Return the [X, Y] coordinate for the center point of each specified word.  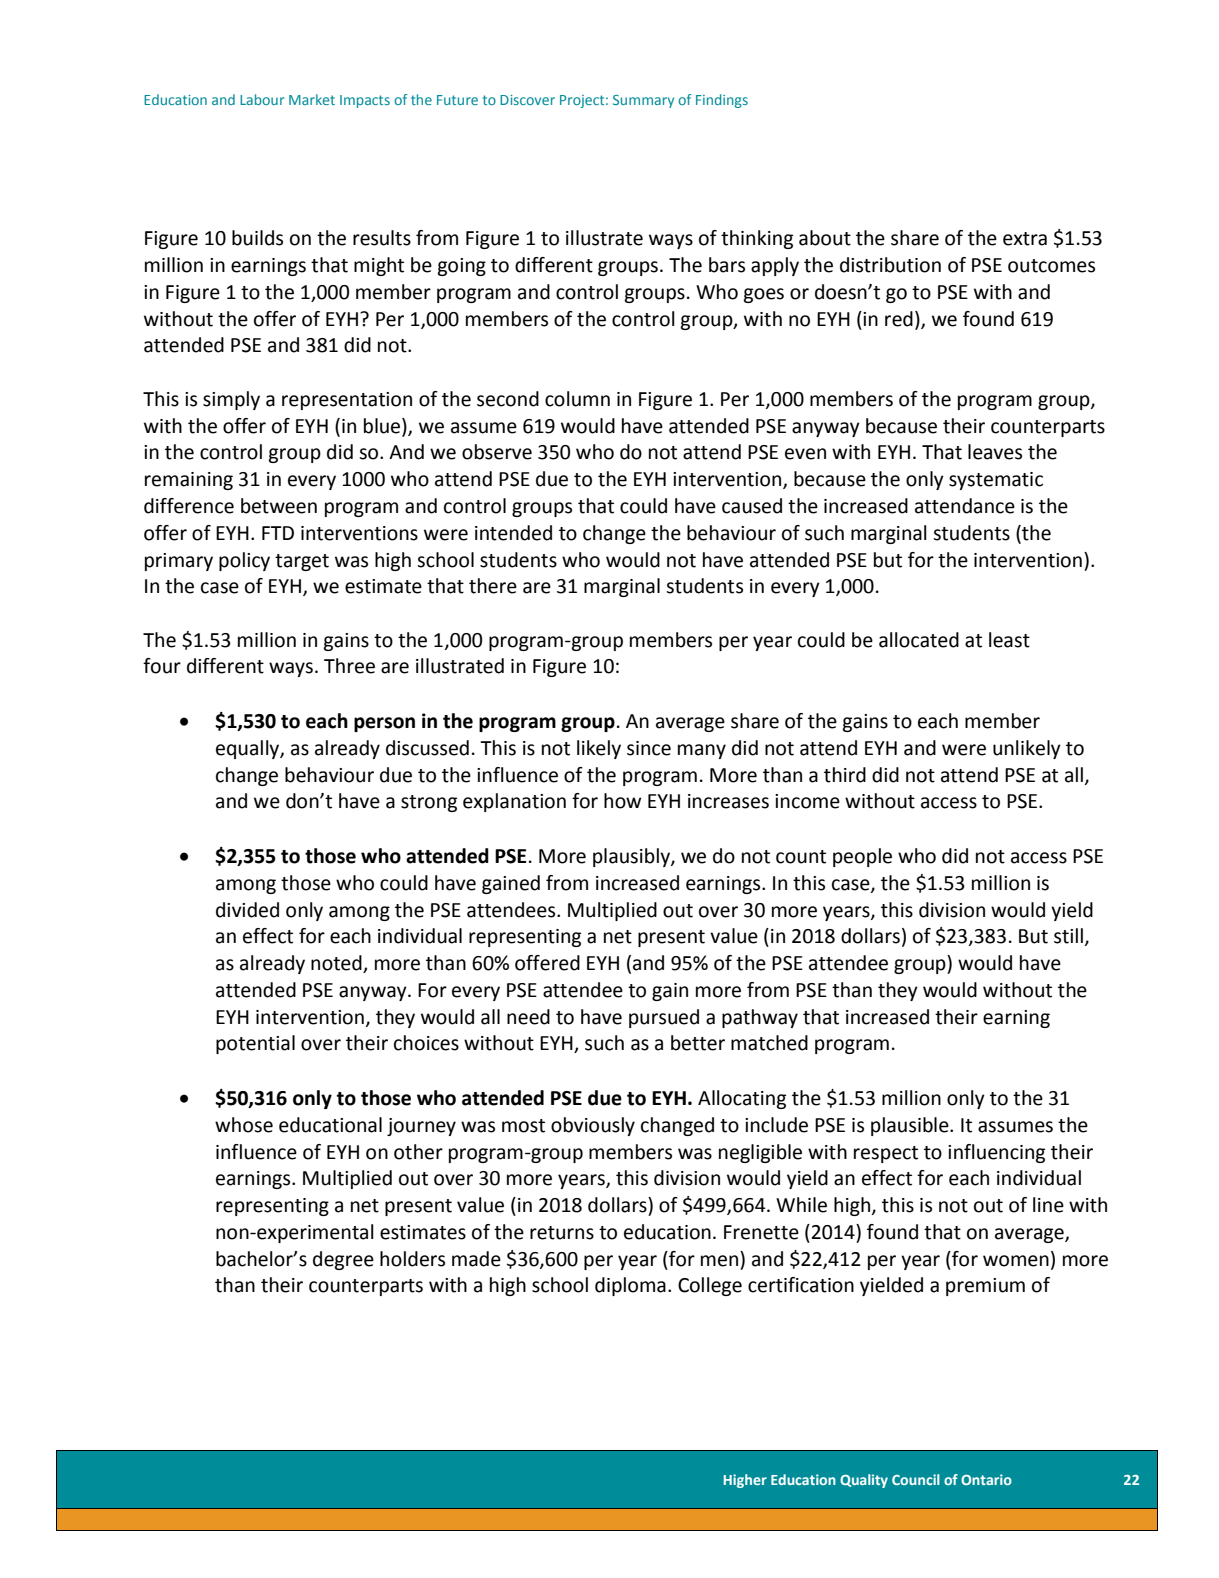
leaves [995, 452]
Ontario [986, 1479]
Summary [643, 101]
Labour [262, 99]
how [622, 801]
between [279, 506]
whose [244, 1125]
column [577, 399]
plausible [911, 1126]
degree [343, 1260]
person [384, 724]
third [845, 775]
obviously [593, 1126]
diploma [630, 1286]
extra [1025, 239]
